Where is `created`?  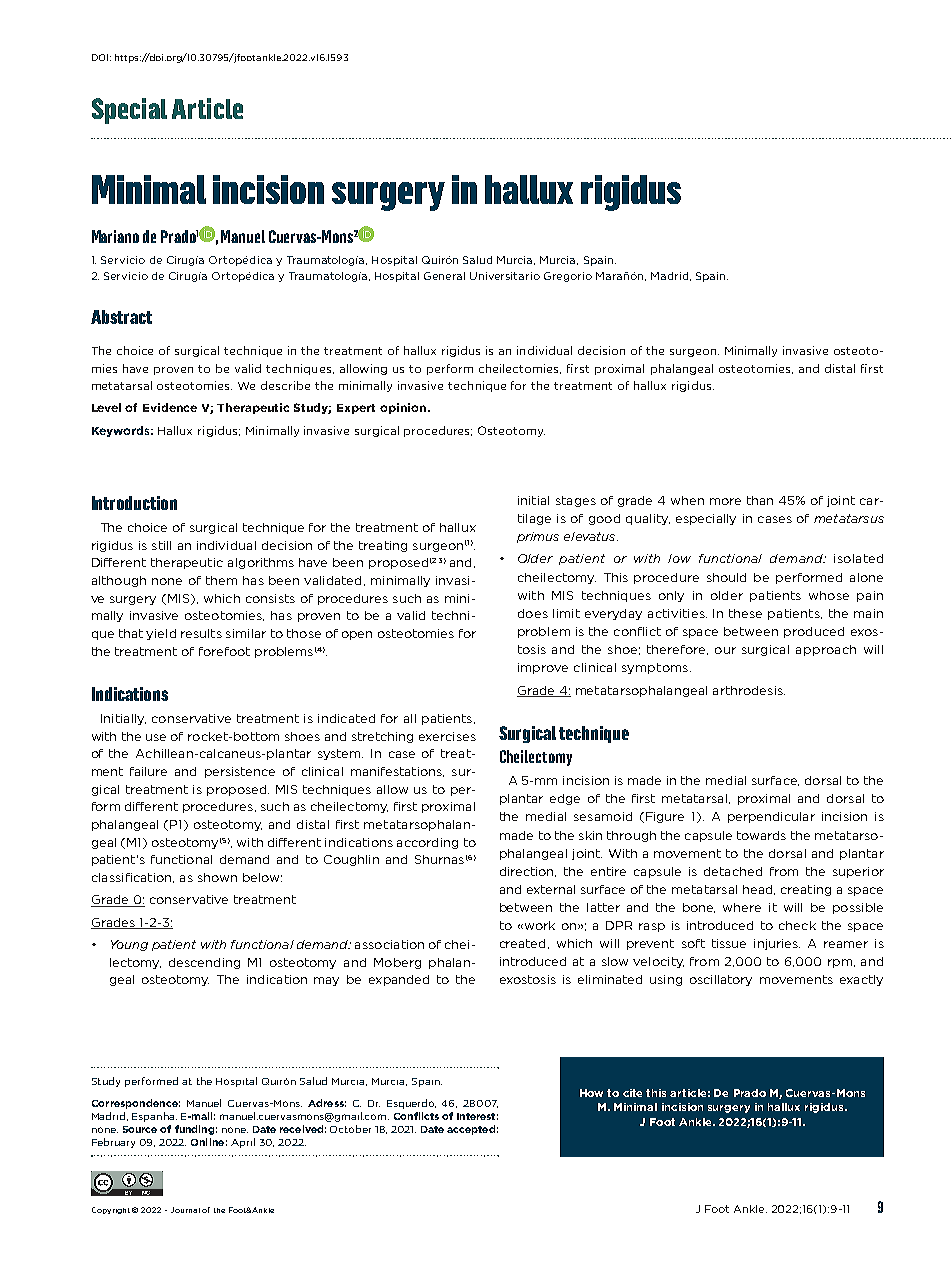
created is located at coordinates (522, 943).
